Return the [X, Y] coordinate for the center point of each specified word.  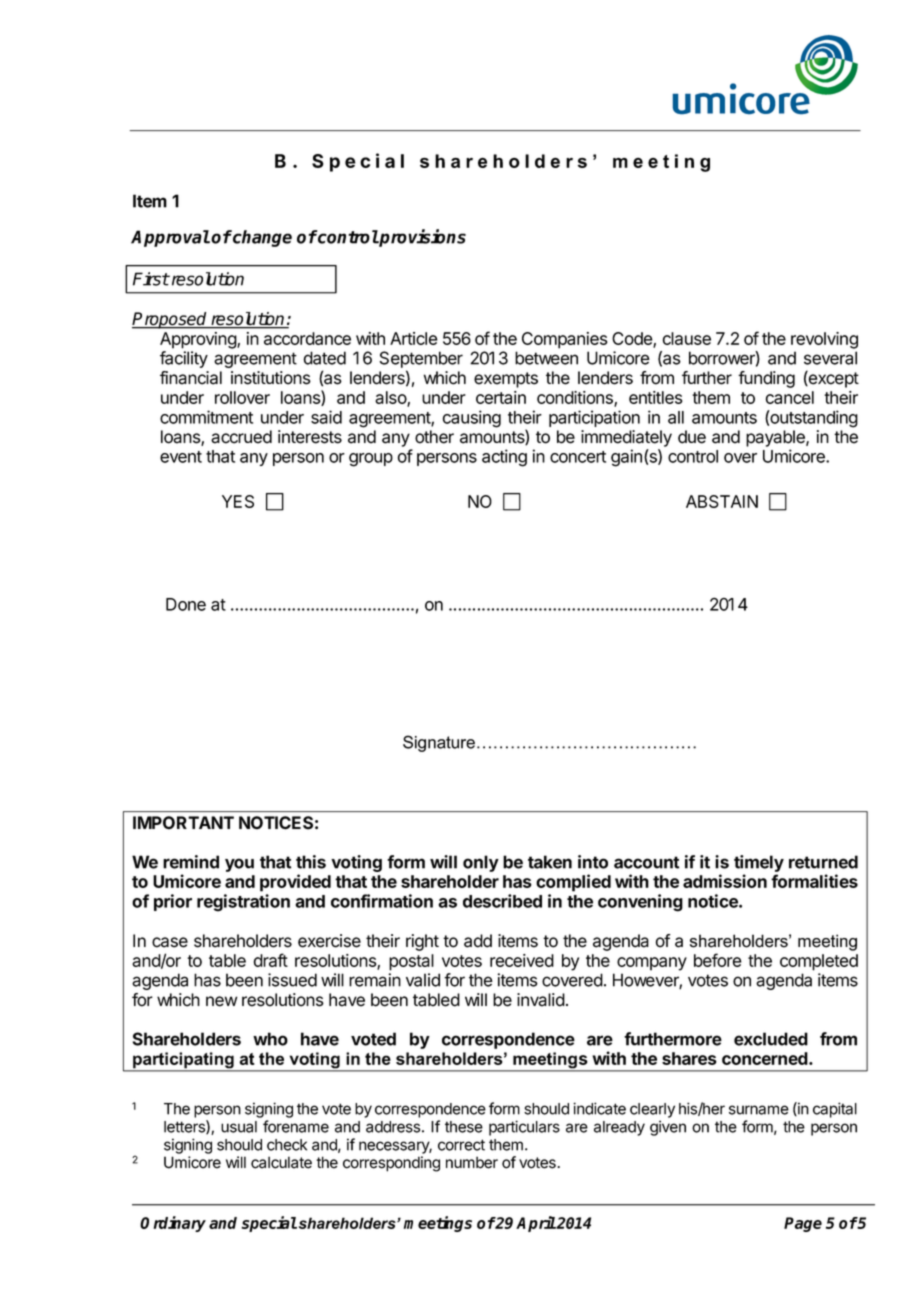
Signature [439, 743]
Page [803, 1224]
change [261, 238]
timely [759, 865]
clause [687, 338]
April [536, 1224]
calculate [281, 1162]
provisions [422, 238]
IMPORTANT [183, 823]
